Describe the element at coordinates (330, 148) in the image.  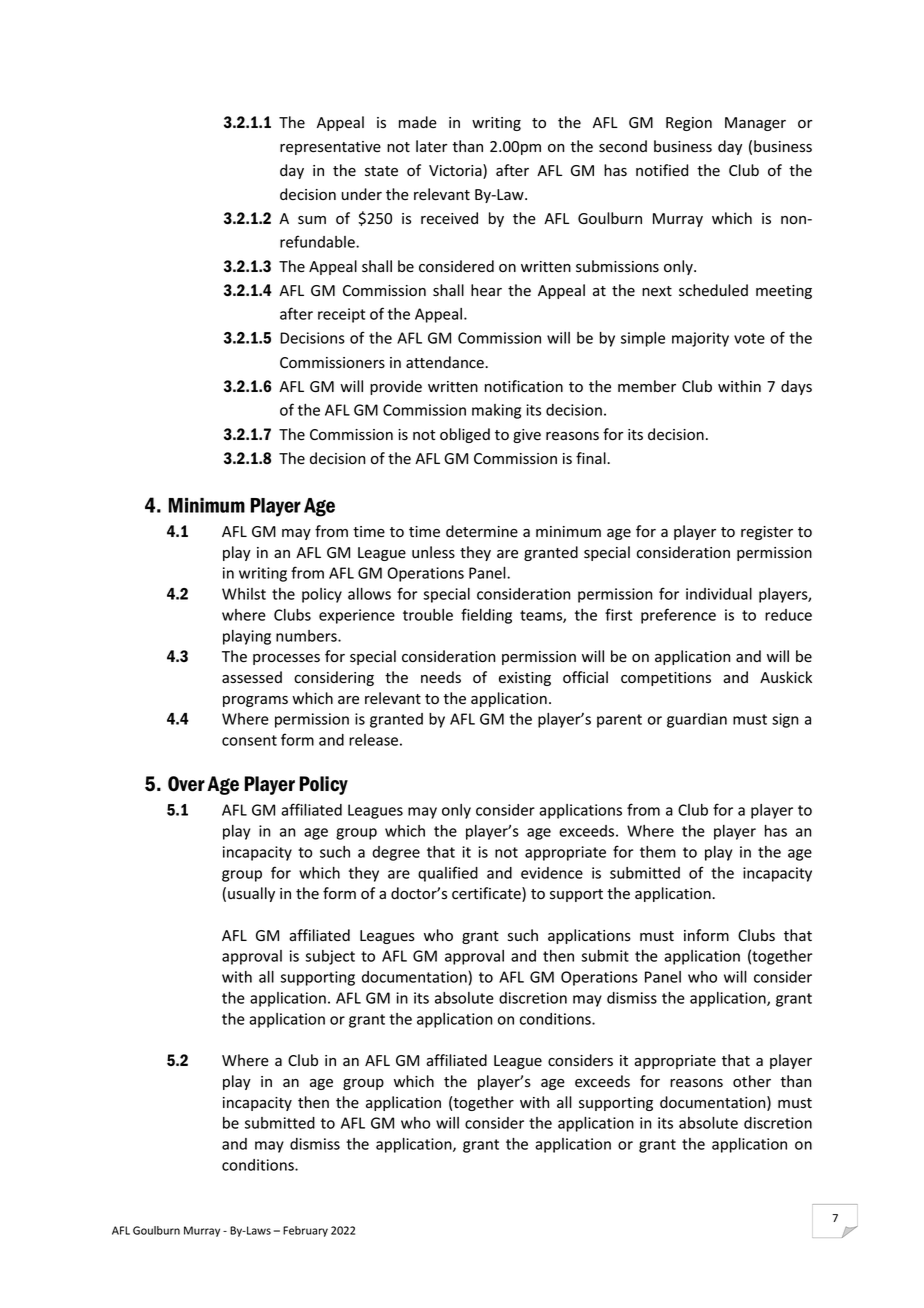
I see `representative` at that location.
